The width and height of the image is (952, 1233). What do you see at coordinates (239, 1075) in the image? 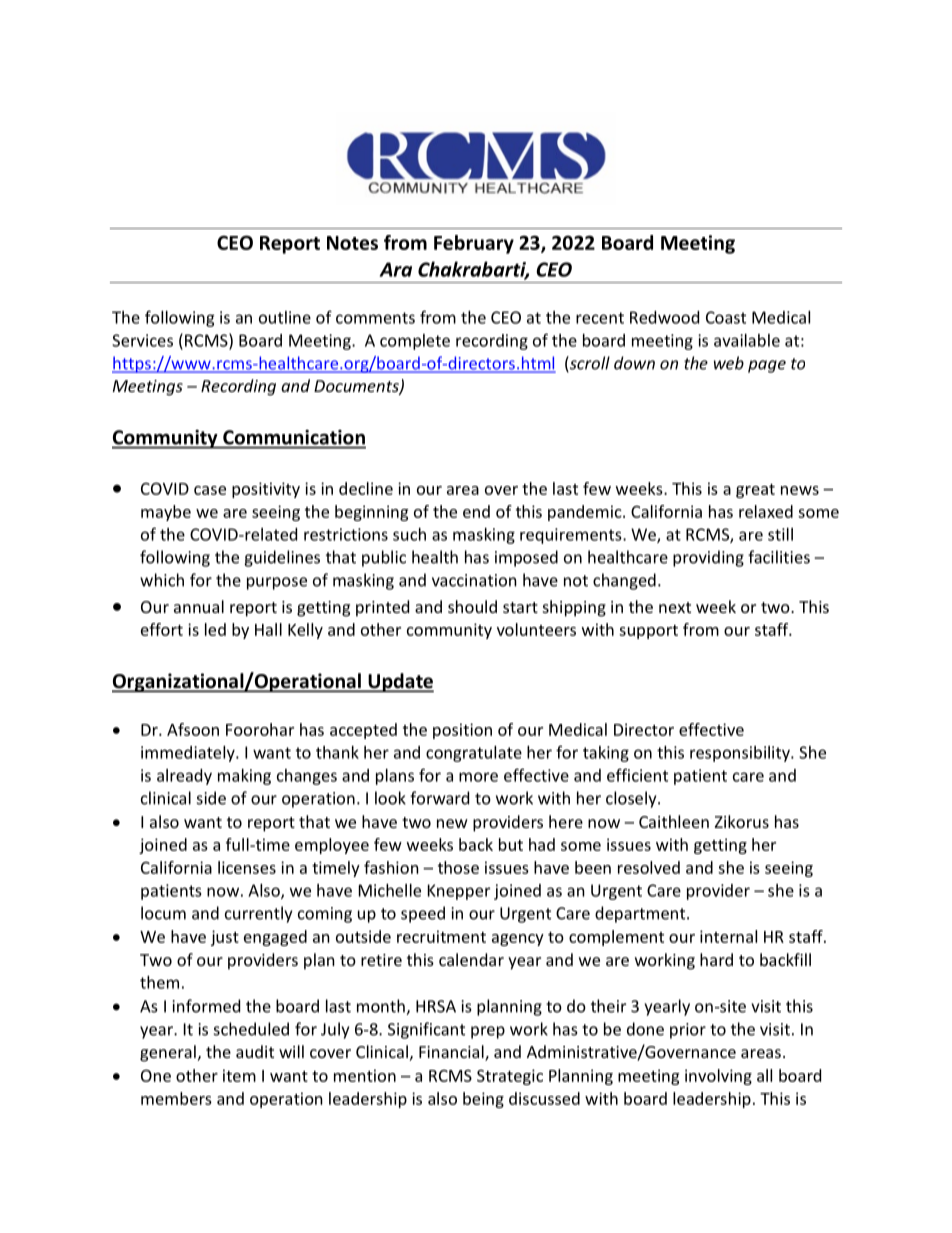
I see `item` at bounding box center [239, 1075].
